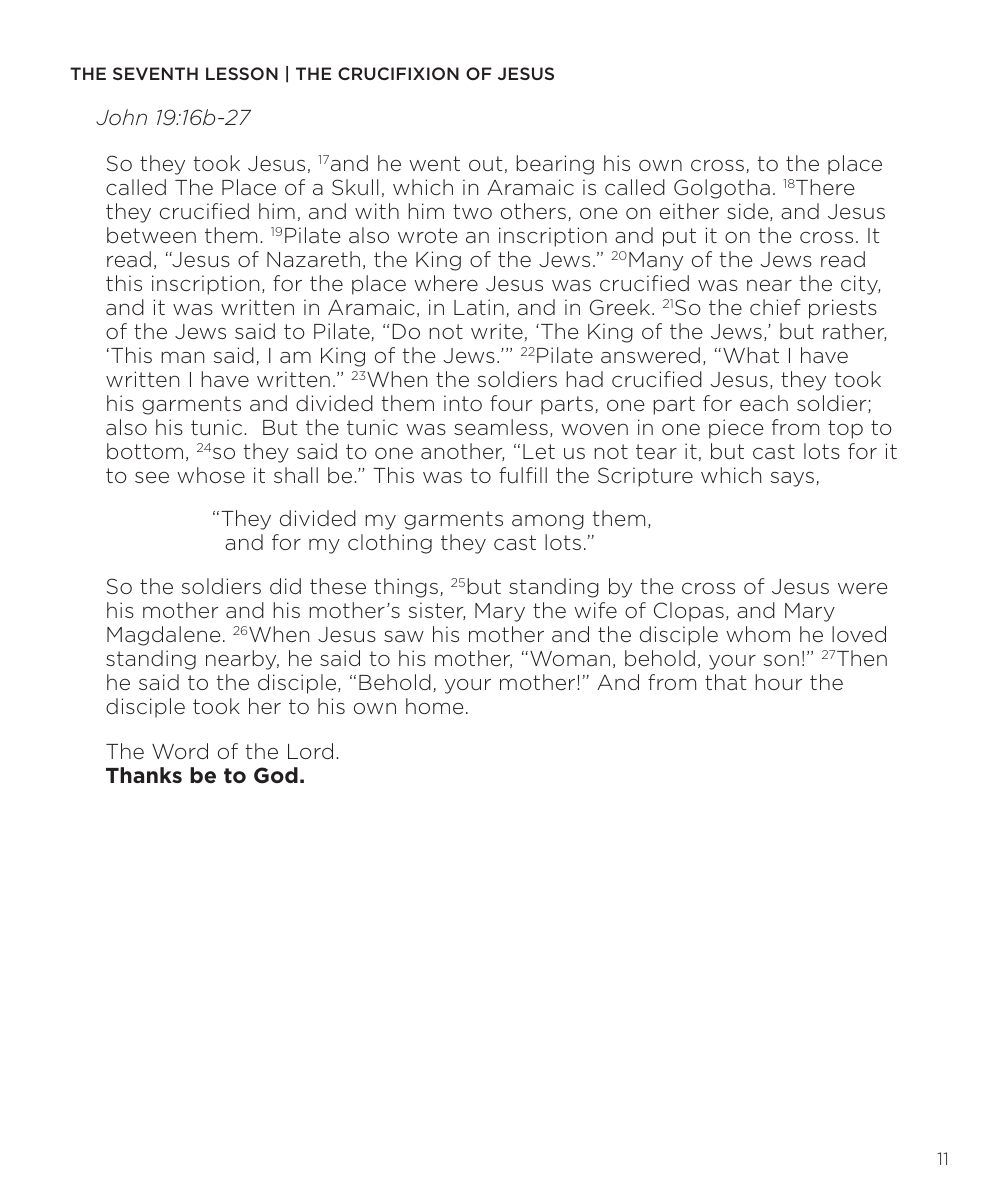 This screenshot has width=991, height=1204. Describe the element at coordinates (180, 751) in the screenshot. I see `Word` at that location.
